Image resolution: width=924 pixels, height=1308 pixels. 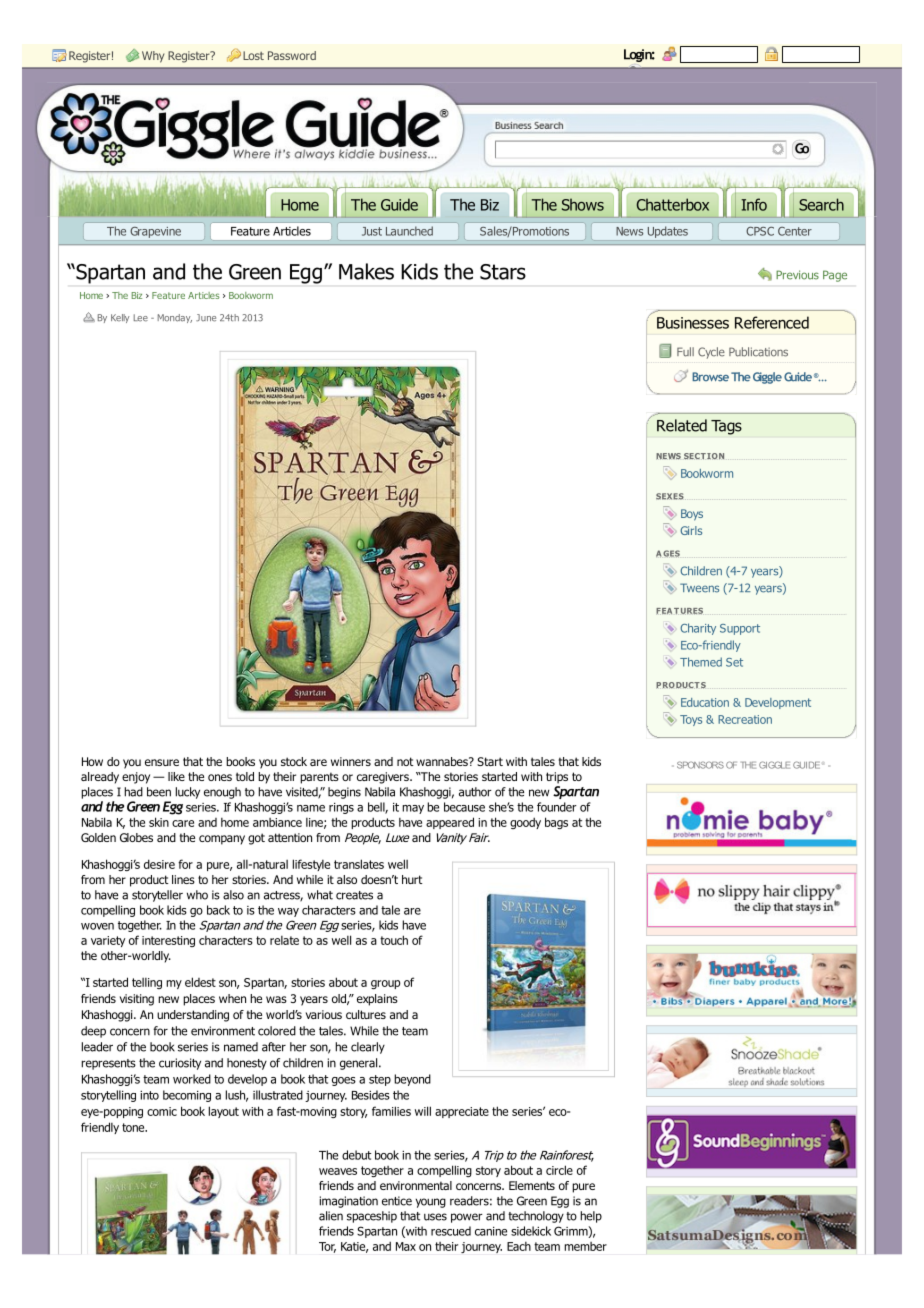 I want to click on appeared, so click(x=450, y=823).
